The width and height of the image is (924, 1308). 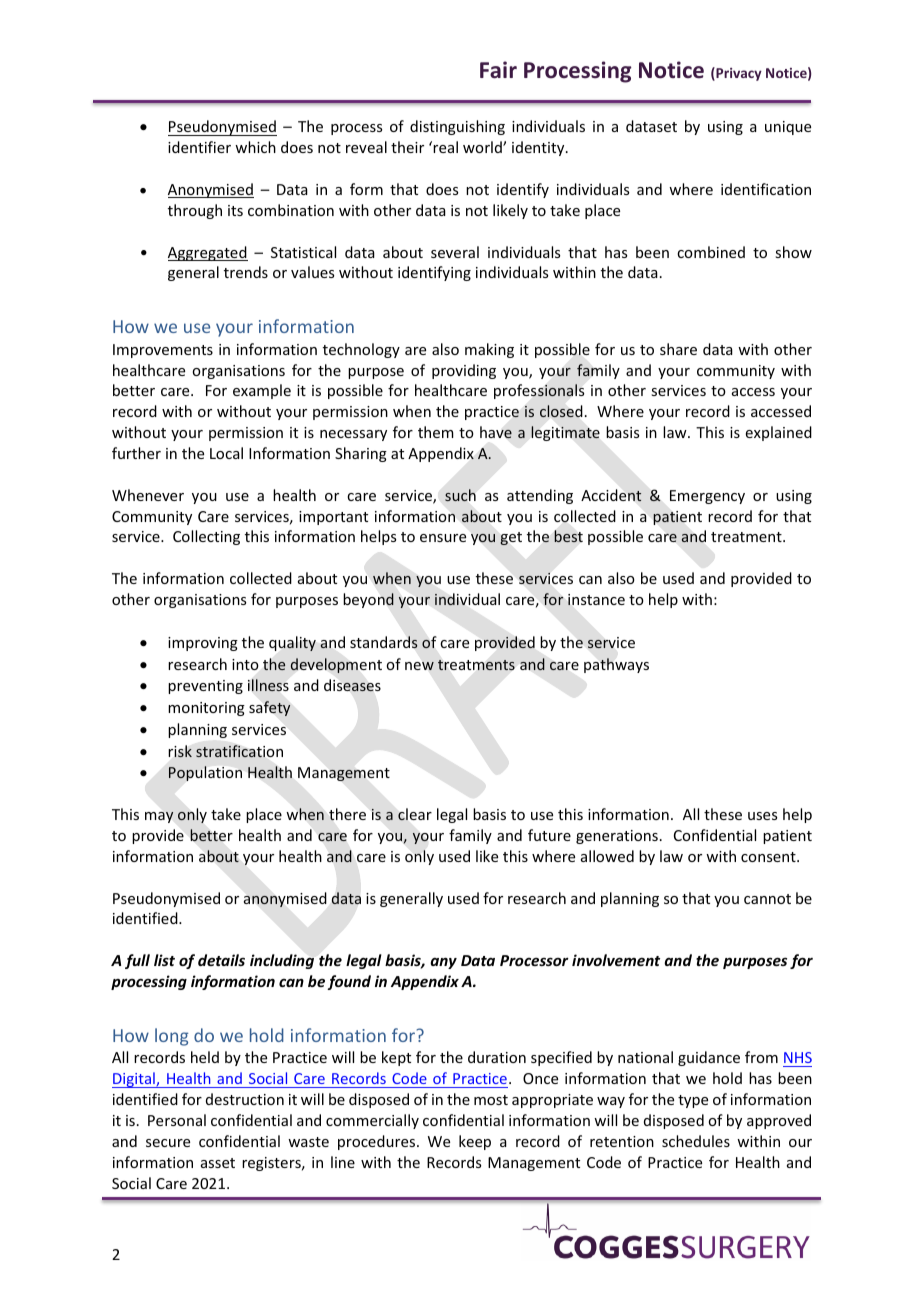 What do you see at coordinates (616, 665) in the image?
I see `pathways` at bounding box center [616, 665].
